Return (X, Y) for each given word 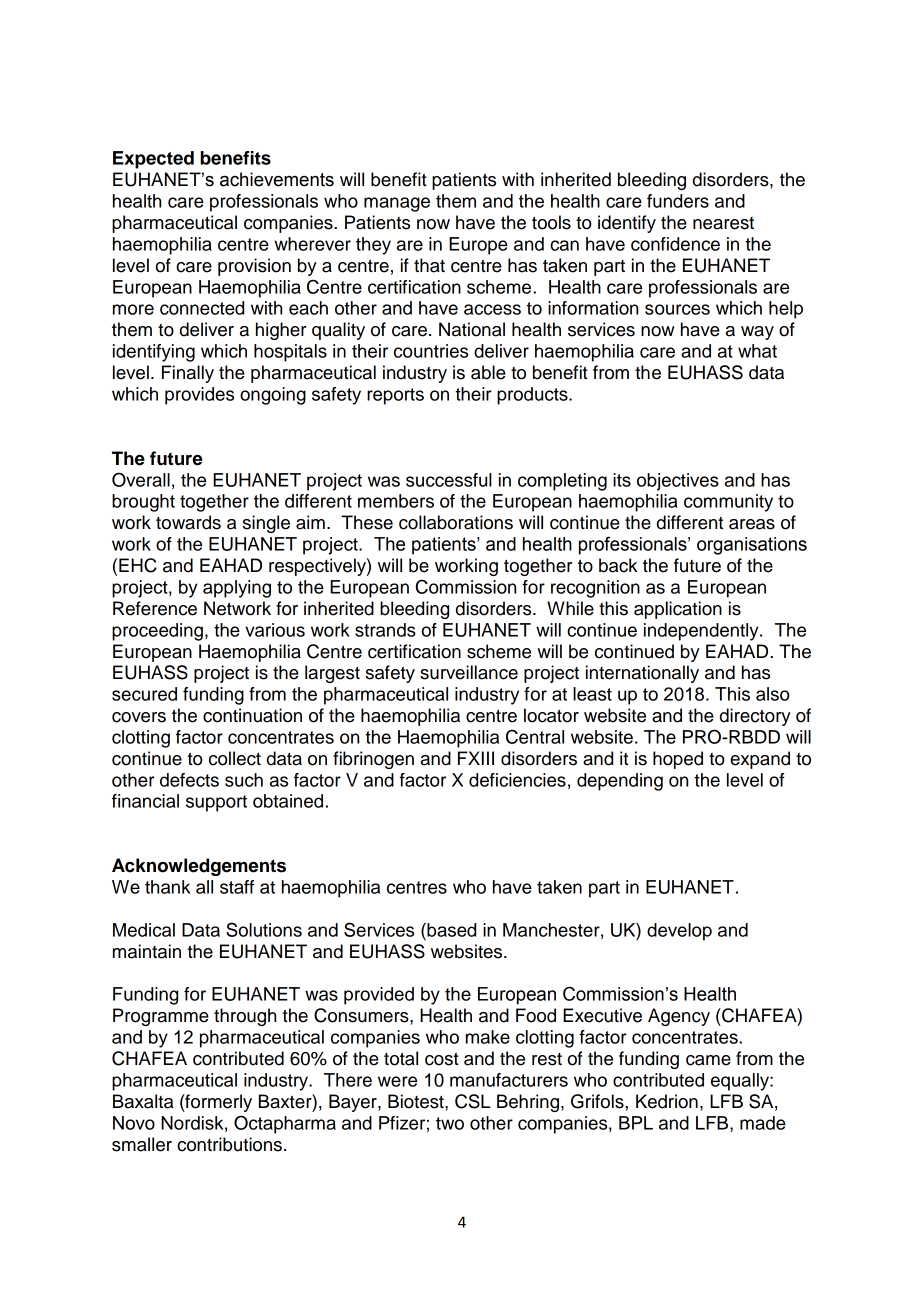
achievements (277, 179)
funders (678, 201)
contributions (229, 1144)
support (216, 803)
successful (449, 480)
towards (188, 522)
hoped (678, 760)
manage (397, 204)
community (728, 503)
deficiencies (517, 780)
